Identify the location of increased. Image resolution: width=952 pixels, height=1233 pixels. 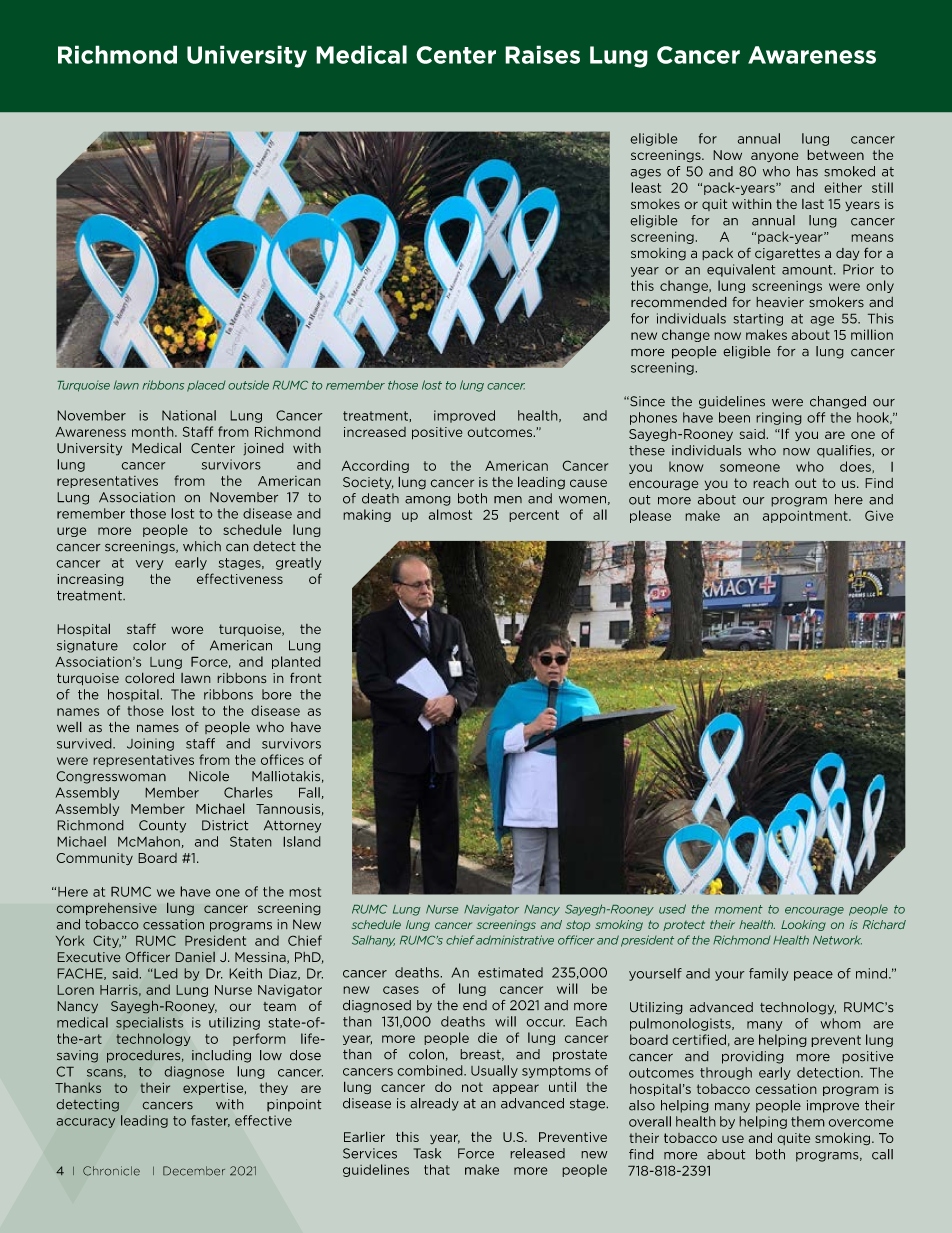
(375, 432).
